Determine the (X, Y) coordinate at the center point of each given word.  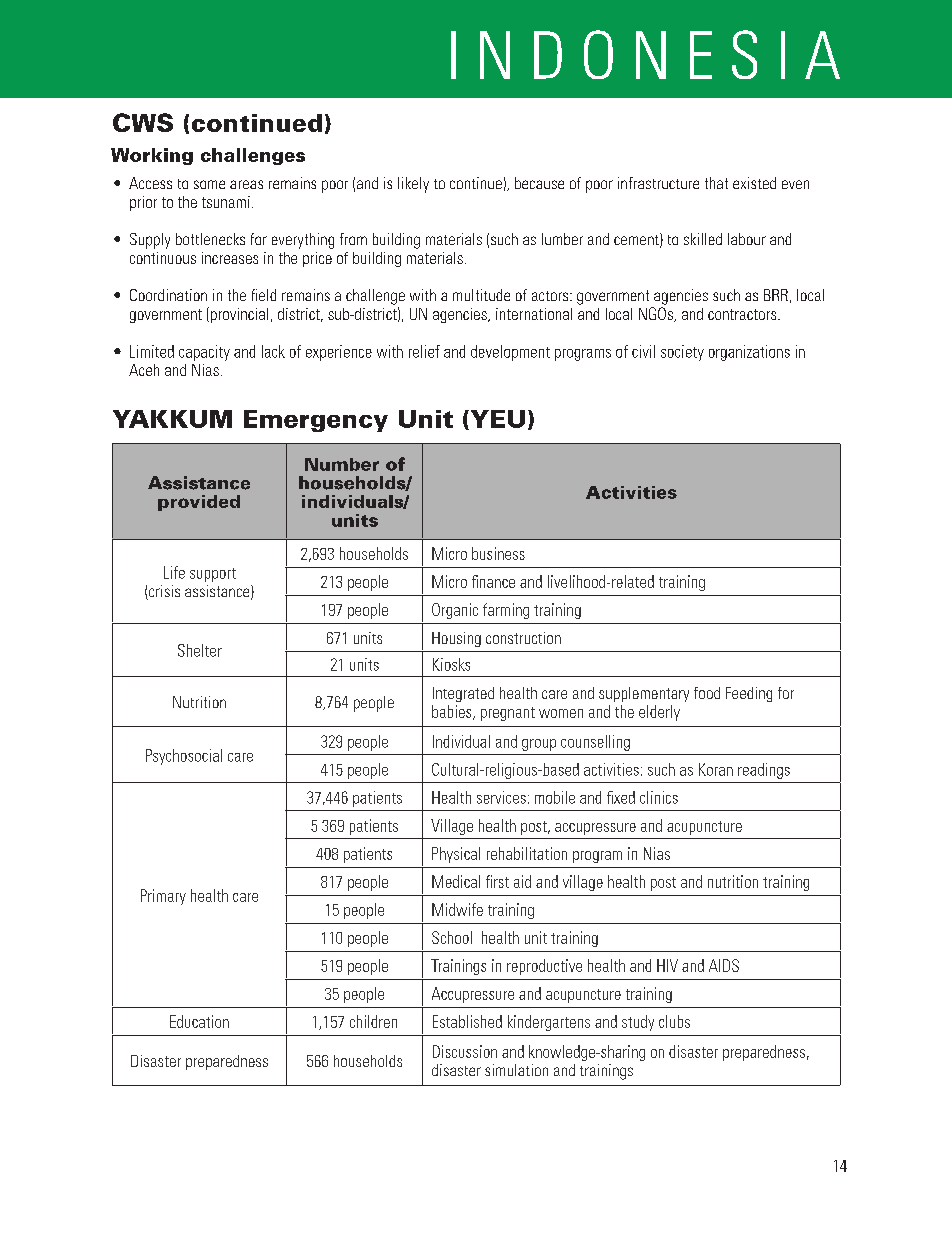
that (716, 183)
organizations (749, 353)
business (498, 553)
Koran (716, 769)
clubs (674, 1021)
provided (199, 503)
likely (413, 185)
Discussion (465, 1051)
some (209, 184)
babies (453, 712)
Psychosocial (184, 757)
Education (199, 1021)
